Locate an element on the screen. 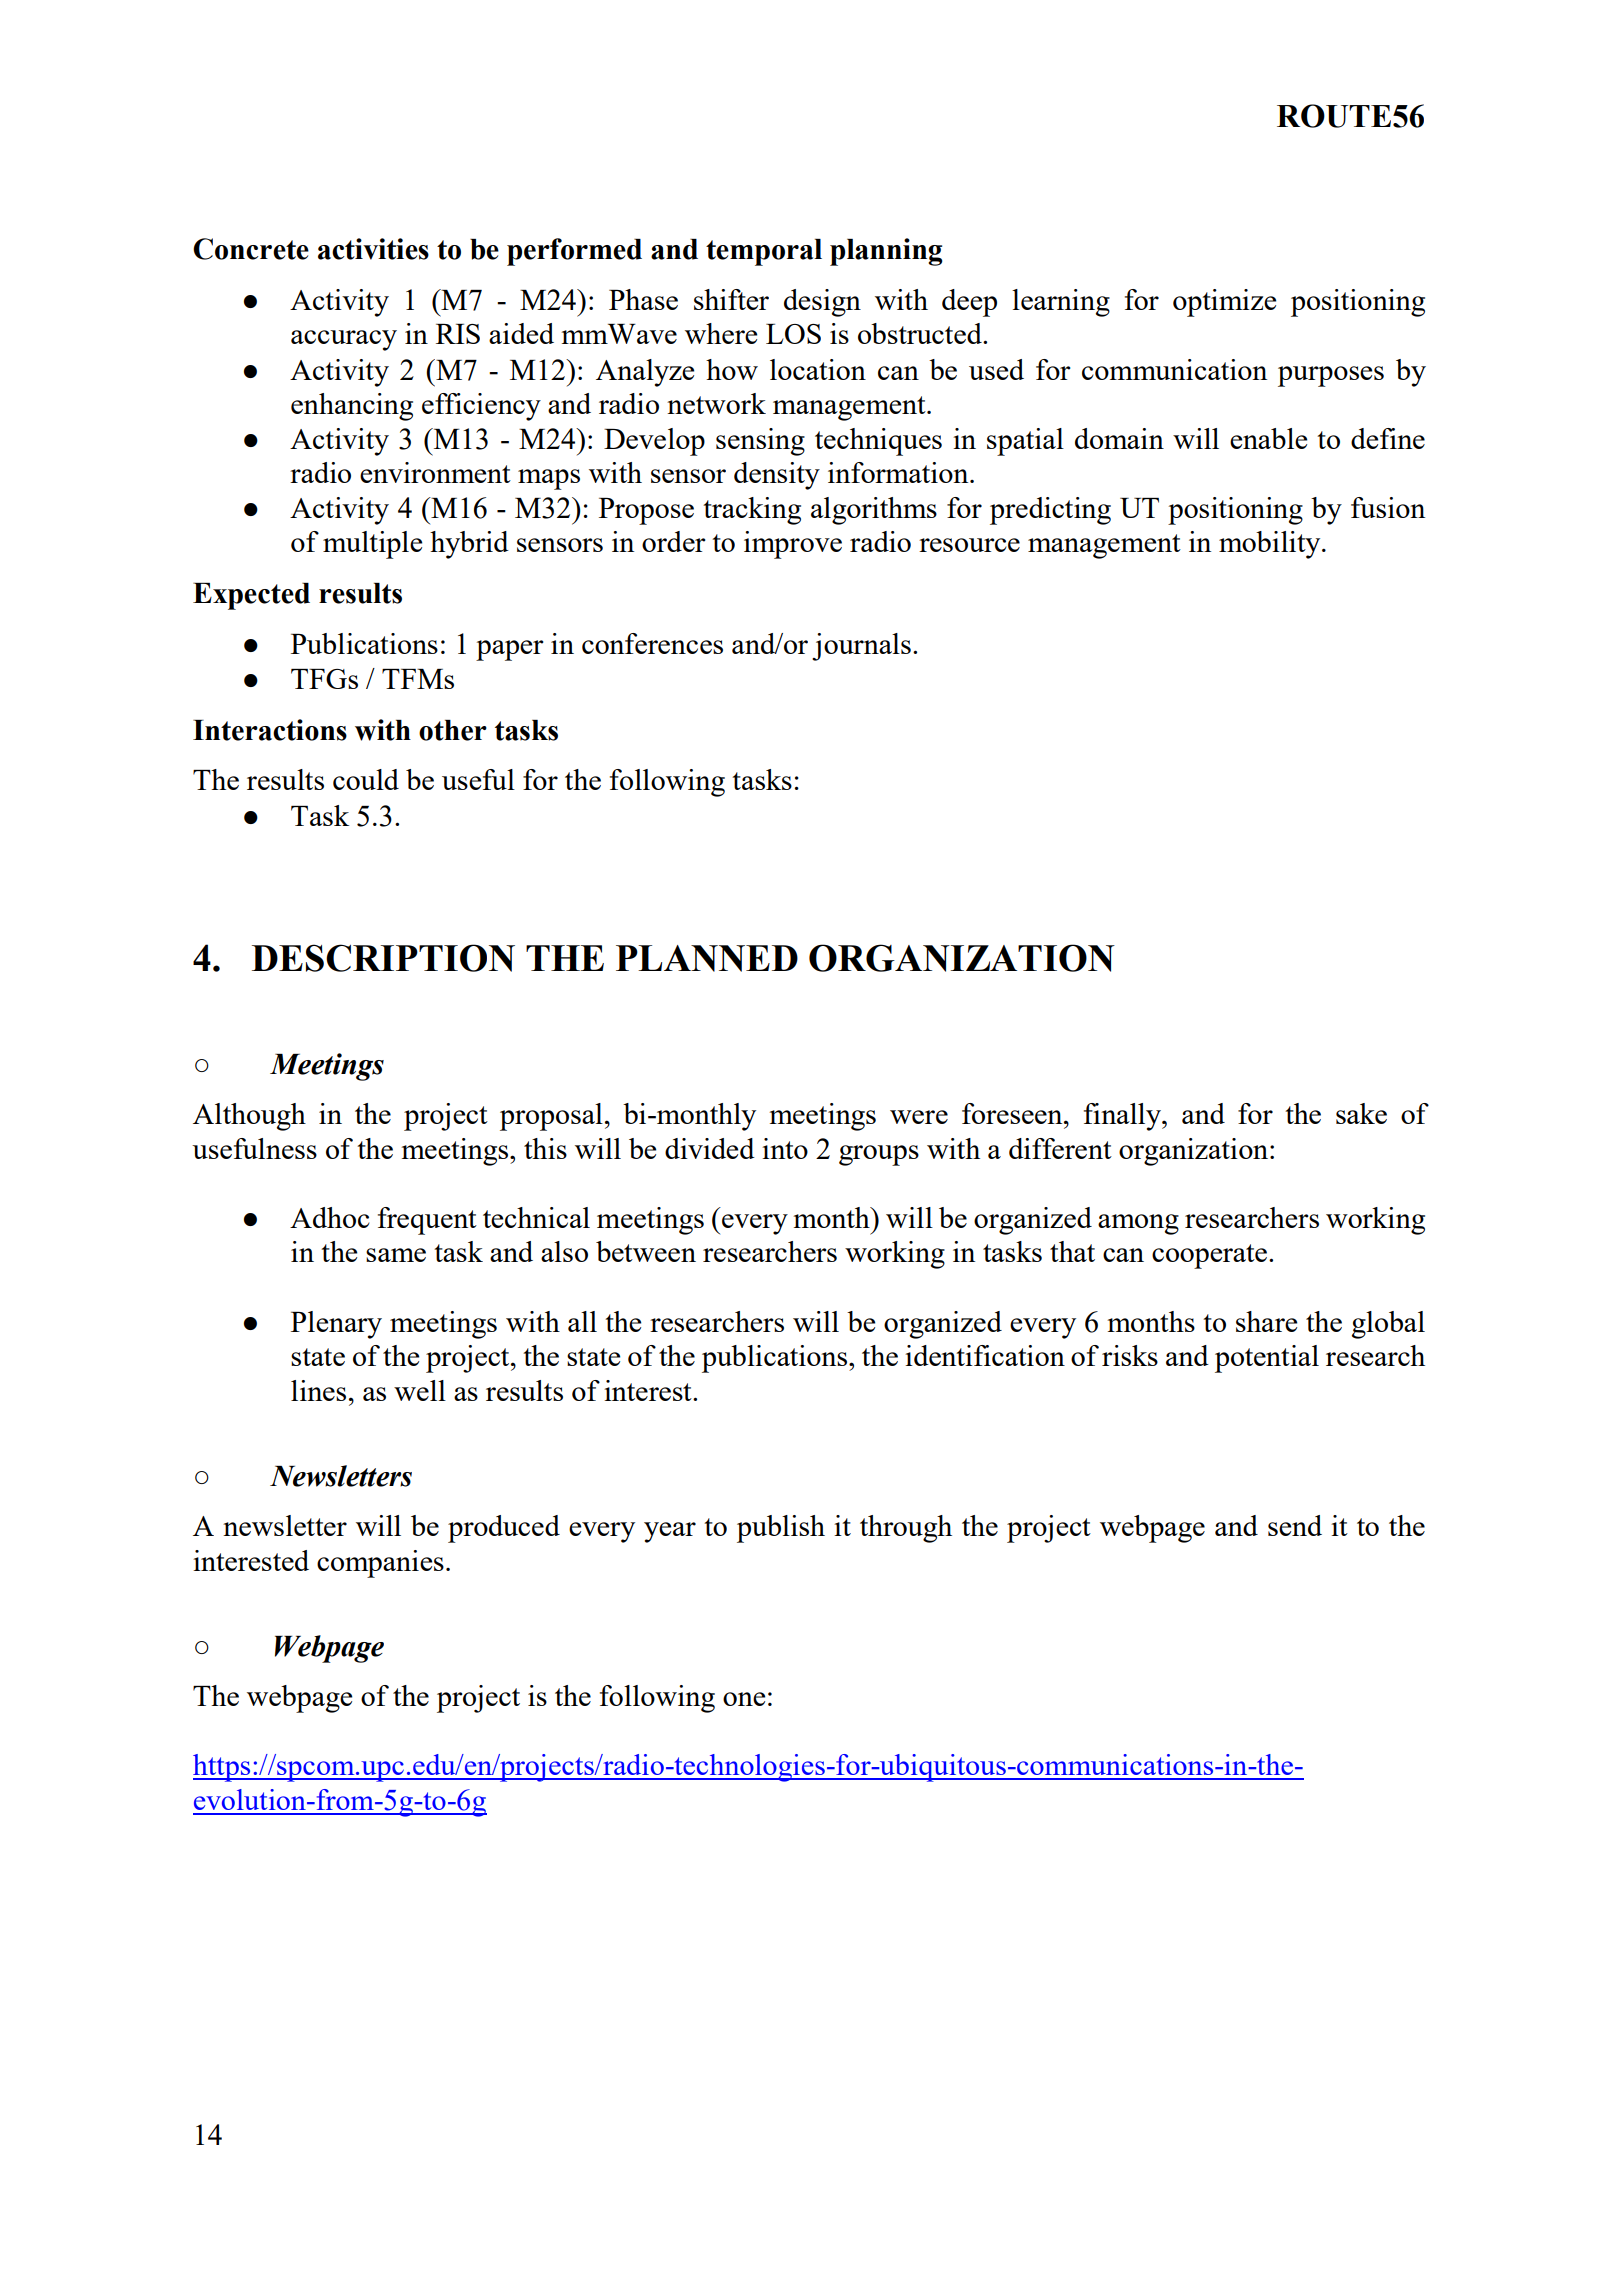  journals is located at coordinates (861, 647).
